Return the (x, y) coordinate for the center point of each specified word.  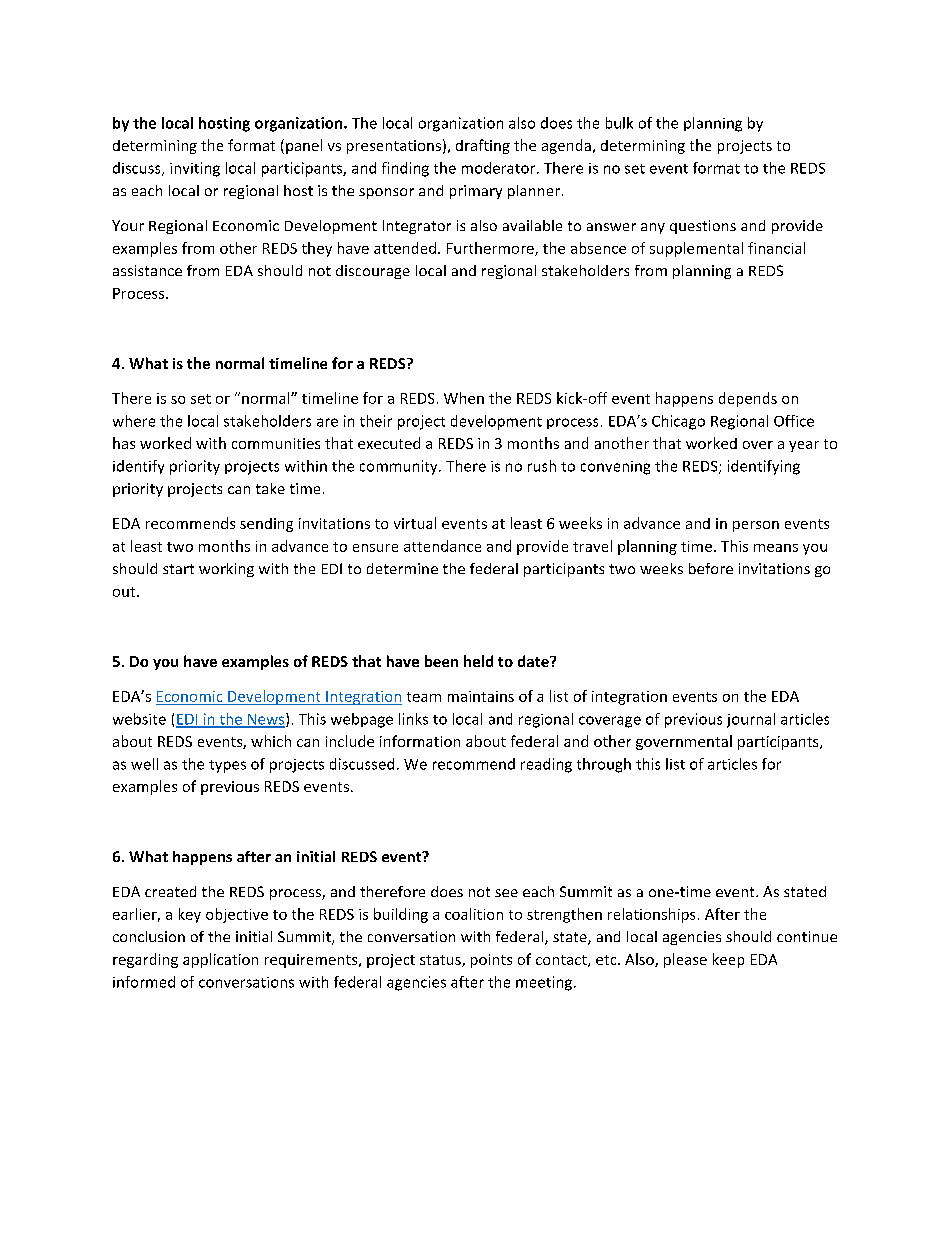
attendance (442, 546)
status (441, 961)
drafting (483, 146)
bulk (619, 123)
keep (728, 960)
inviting (195, 169)
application (220, 960)
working (226, 570)
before (711, 568)
